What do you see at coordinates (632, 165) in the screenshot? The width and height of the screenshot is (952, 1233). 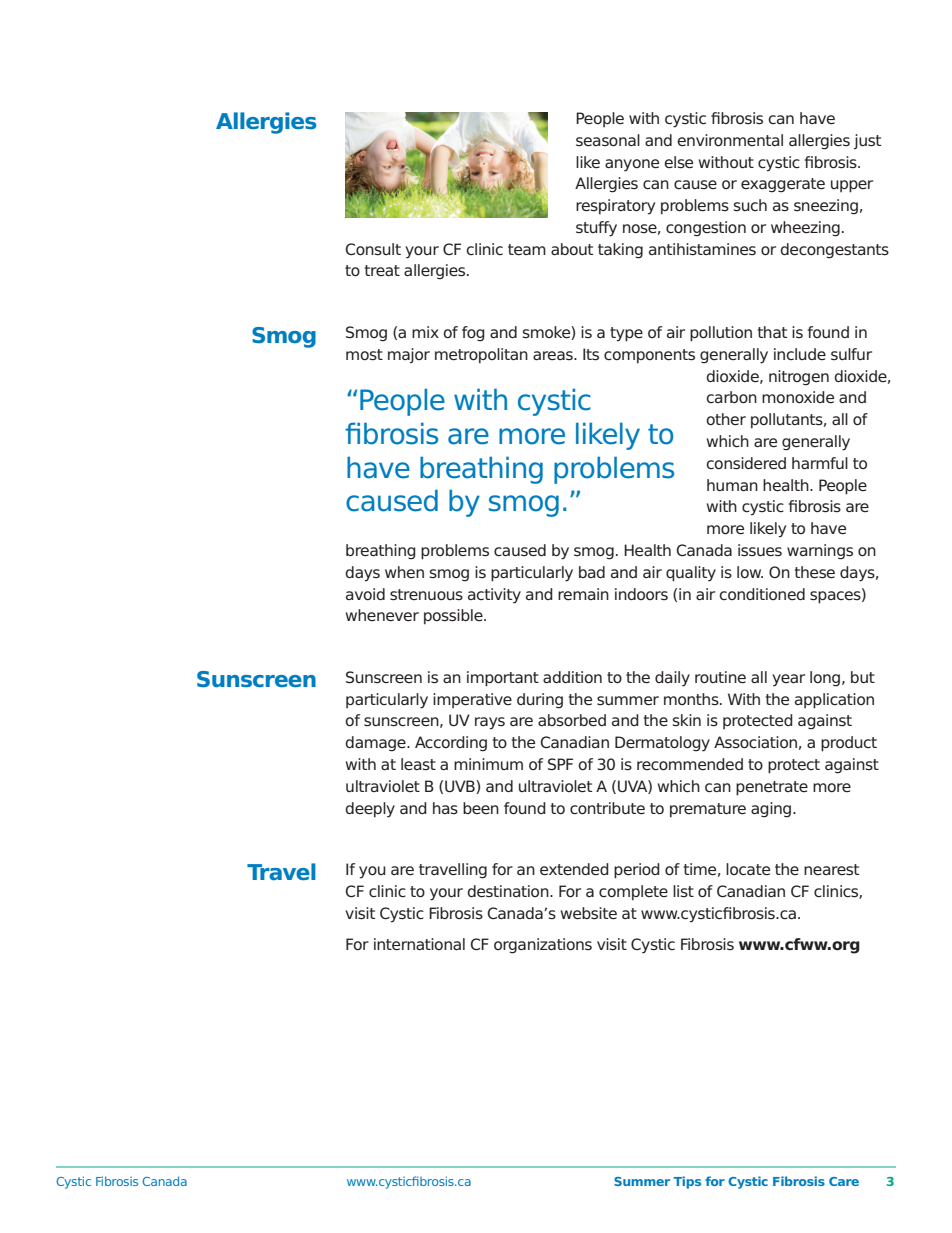 I see `anyone` at bounding box center [632, 165].
